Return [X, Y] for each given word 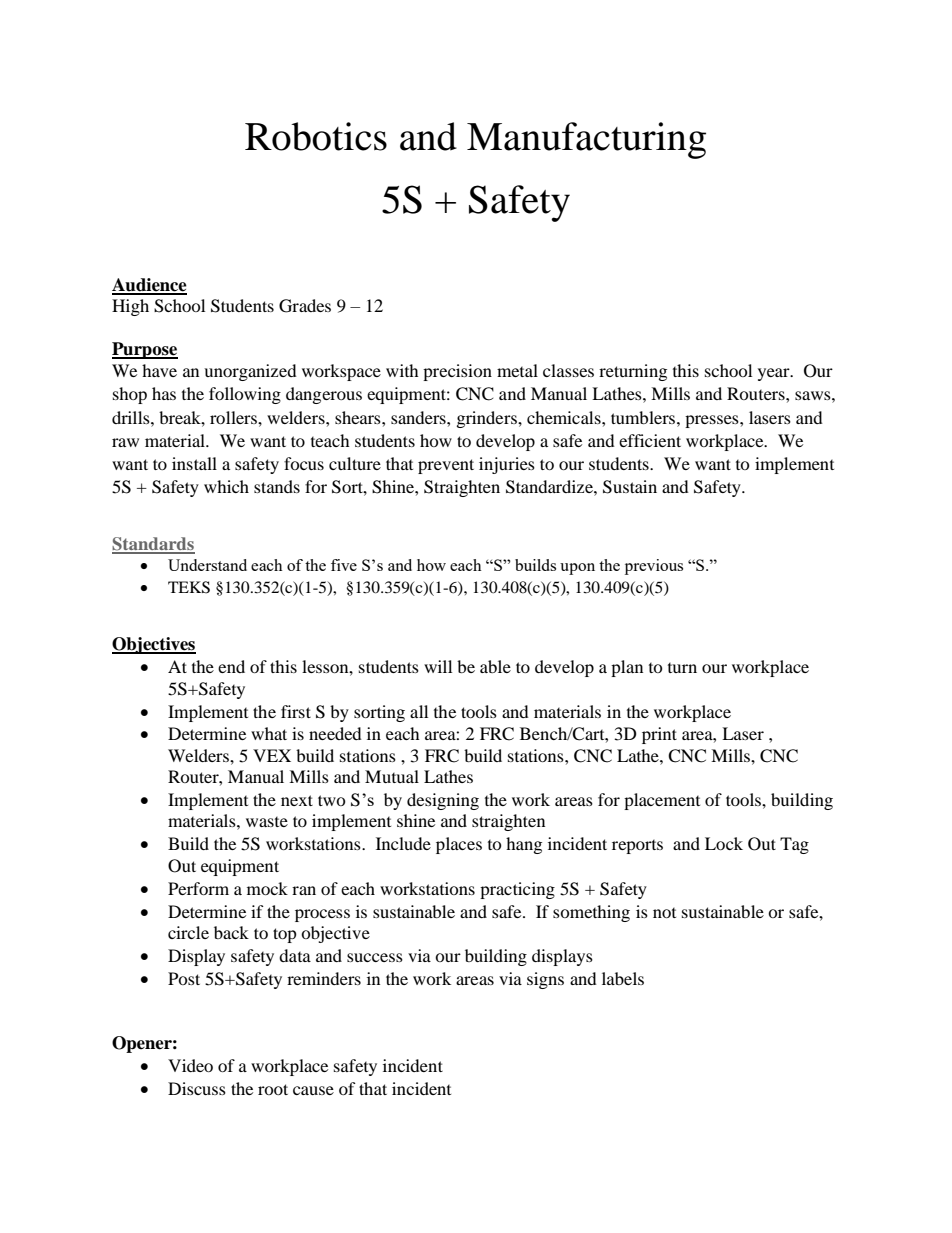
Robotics [316, 136]
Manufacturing [586, 140]
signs [545, 980]
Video [190, 1065]
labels [623, 978]
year [775, 374]
